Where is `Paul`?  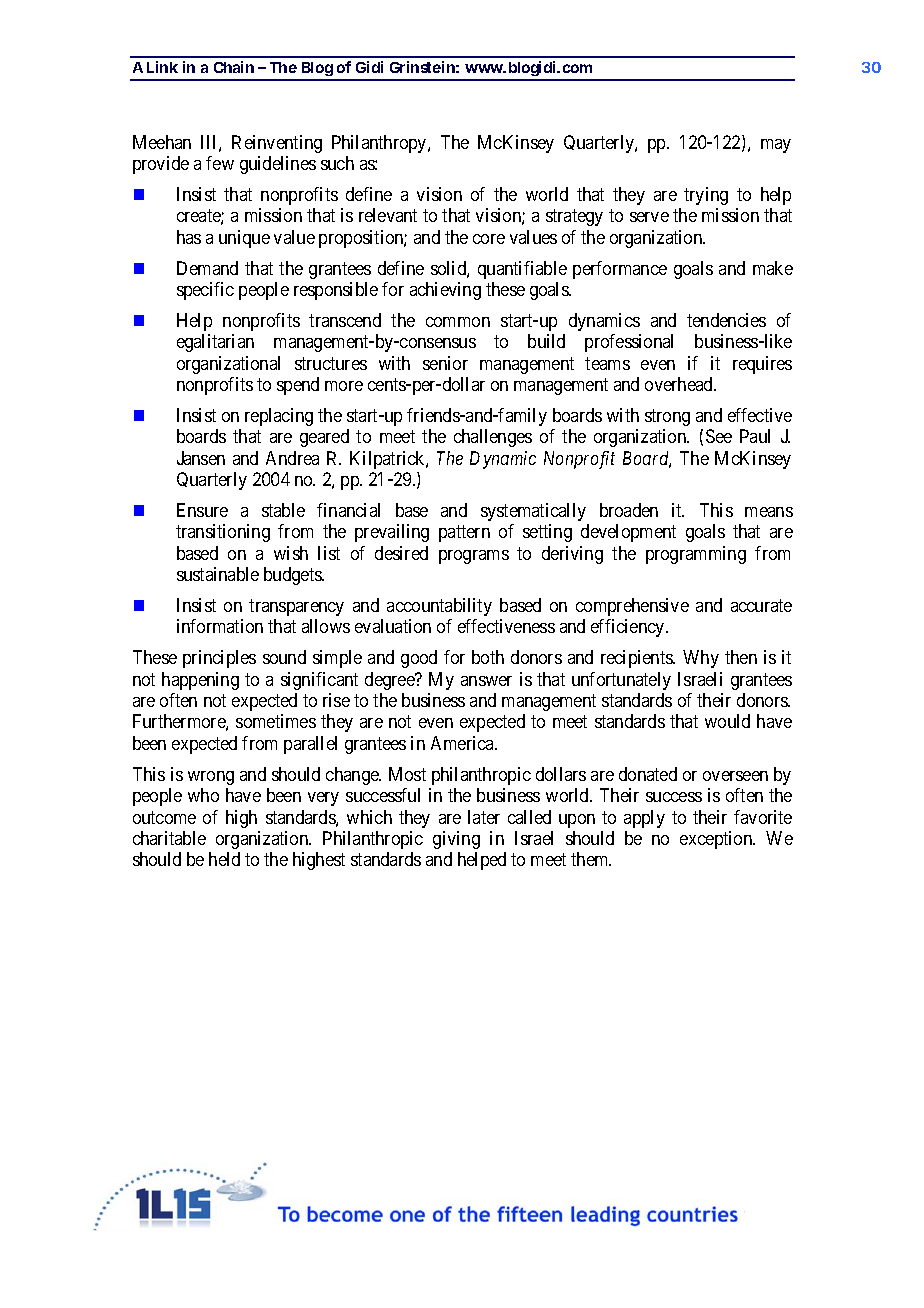 Paul is located at coordinates (755, 436).
